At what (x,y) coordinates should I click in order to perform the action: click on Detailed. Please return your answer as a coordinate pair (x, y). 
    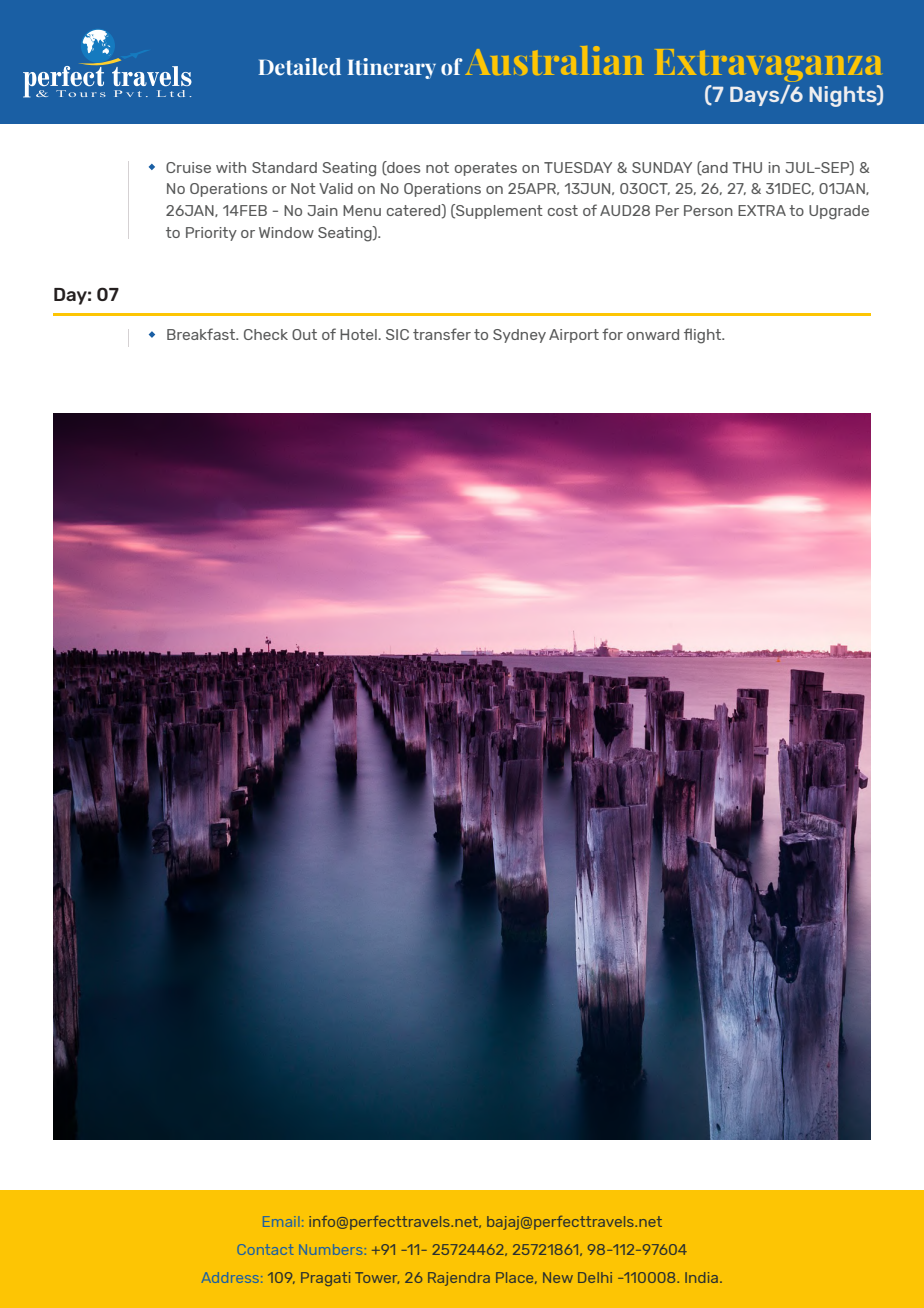
    Looking at the image, I should click on (300, 67).
